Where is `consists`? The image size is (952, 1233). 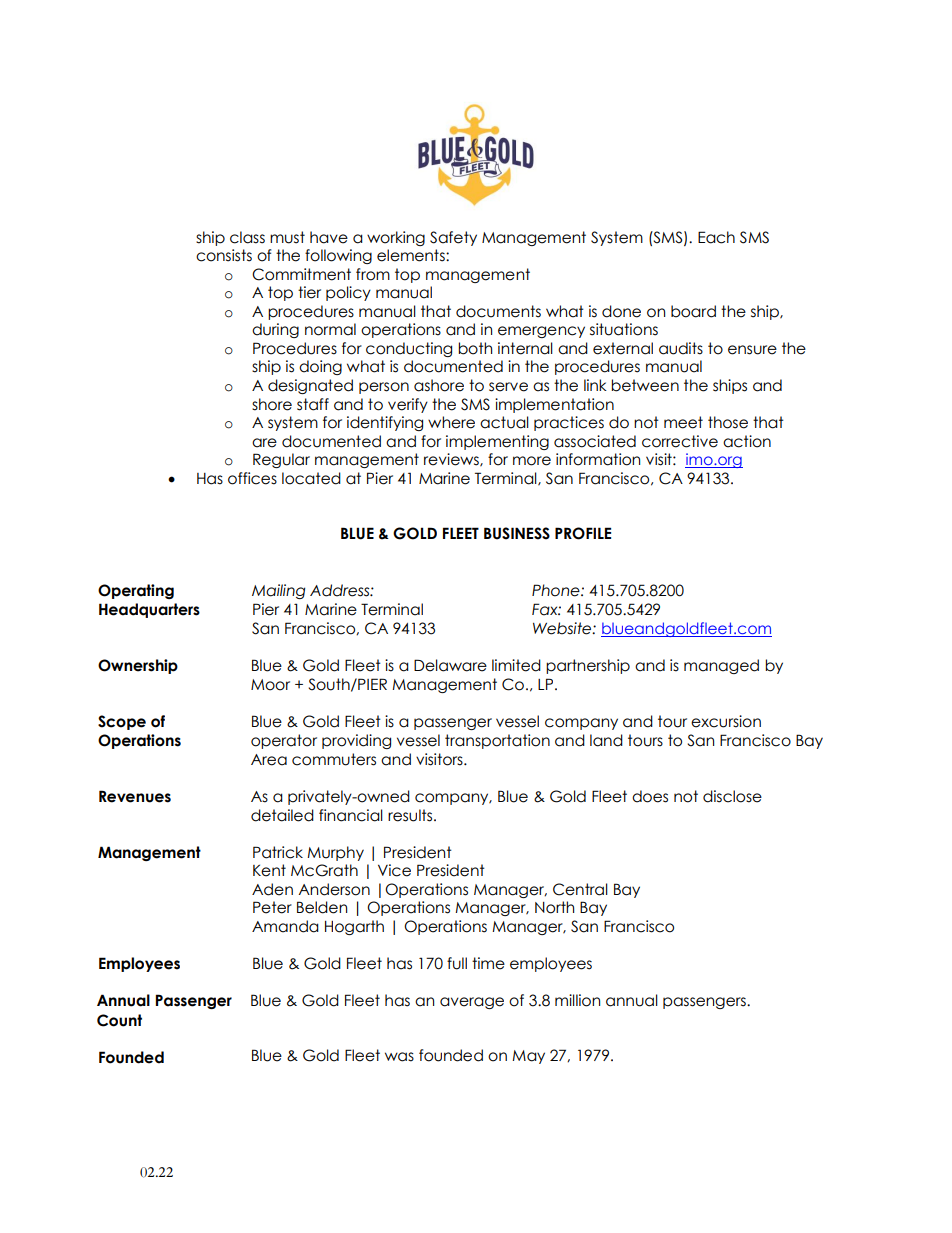 consists is located at coordinates (224, 255).
